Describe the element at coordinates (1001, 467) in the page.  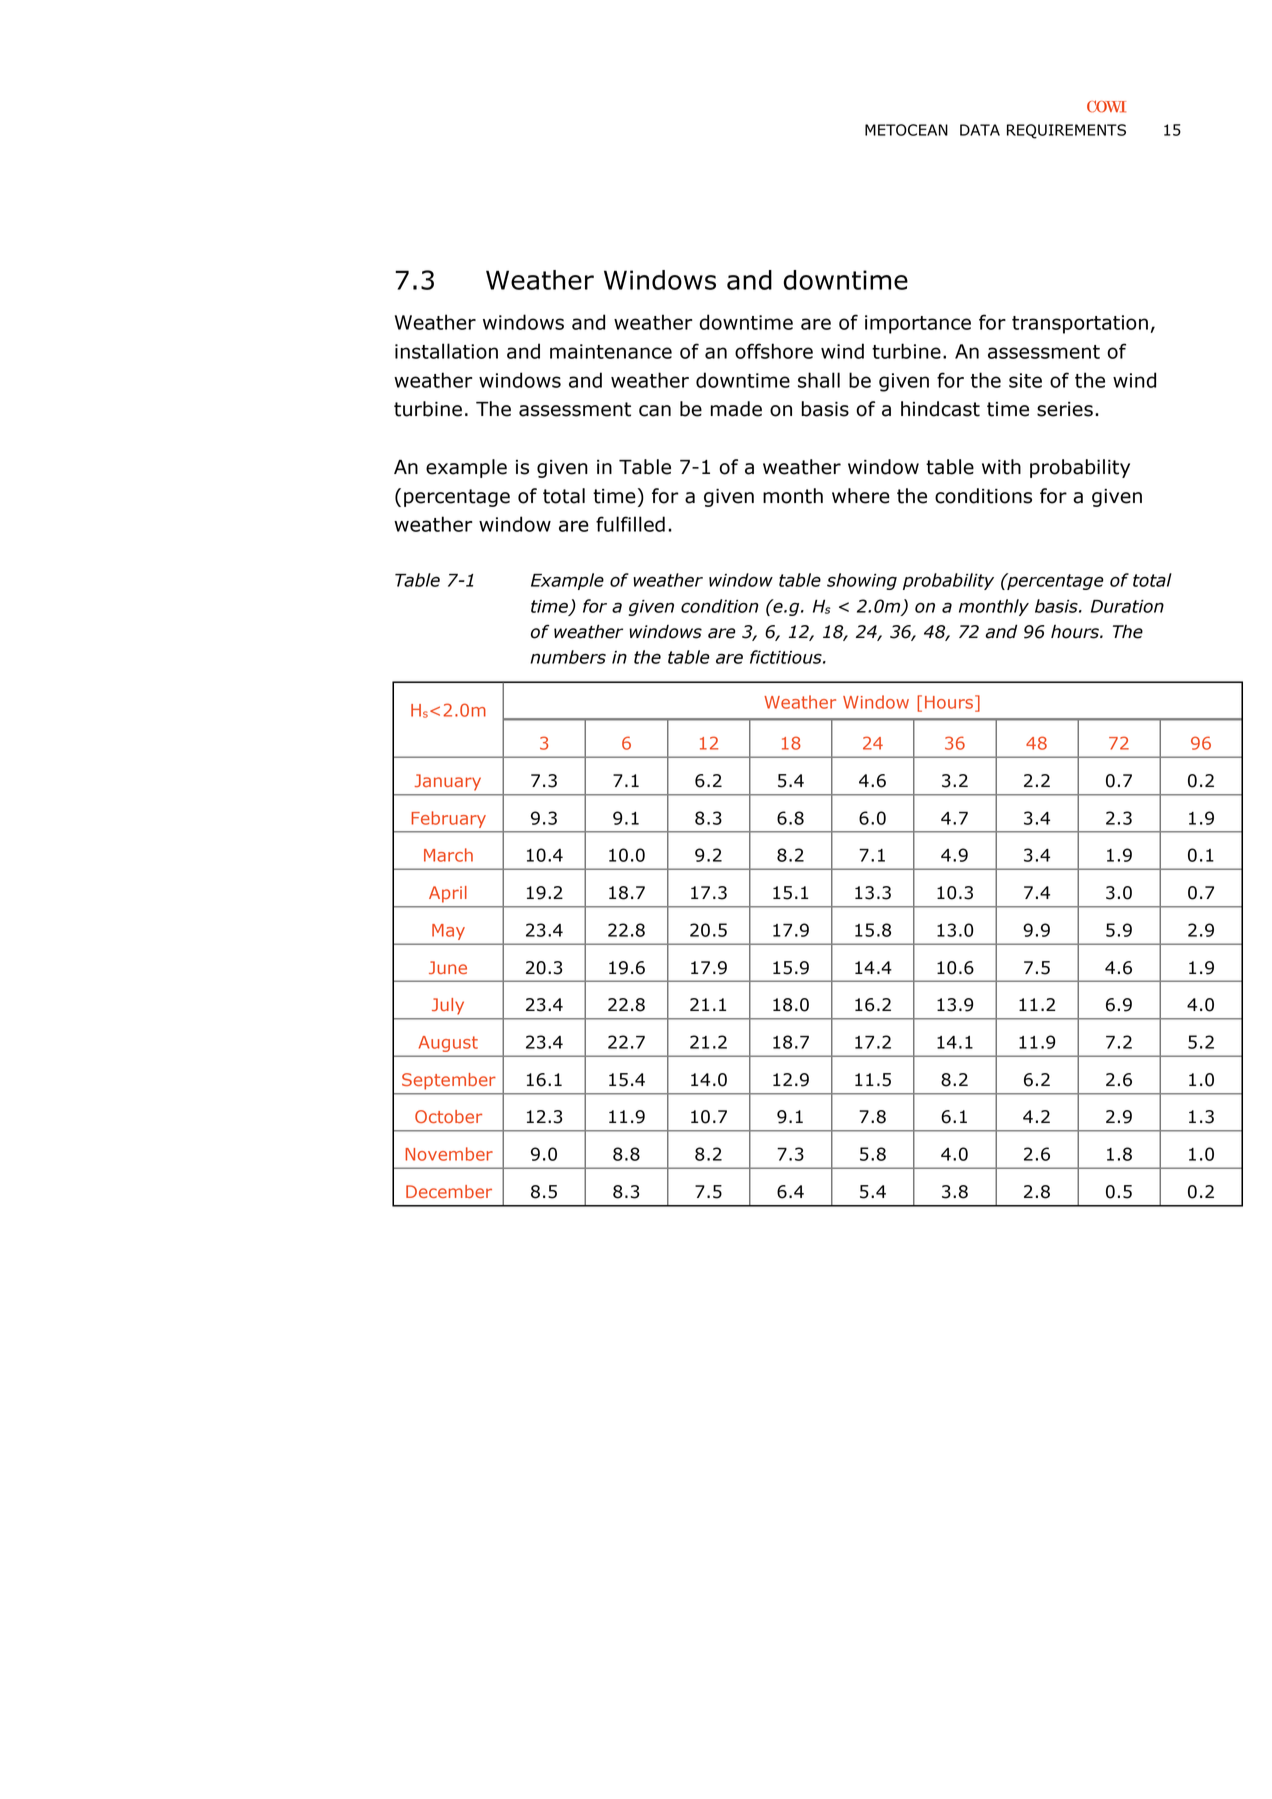
I see `with` at that location.
